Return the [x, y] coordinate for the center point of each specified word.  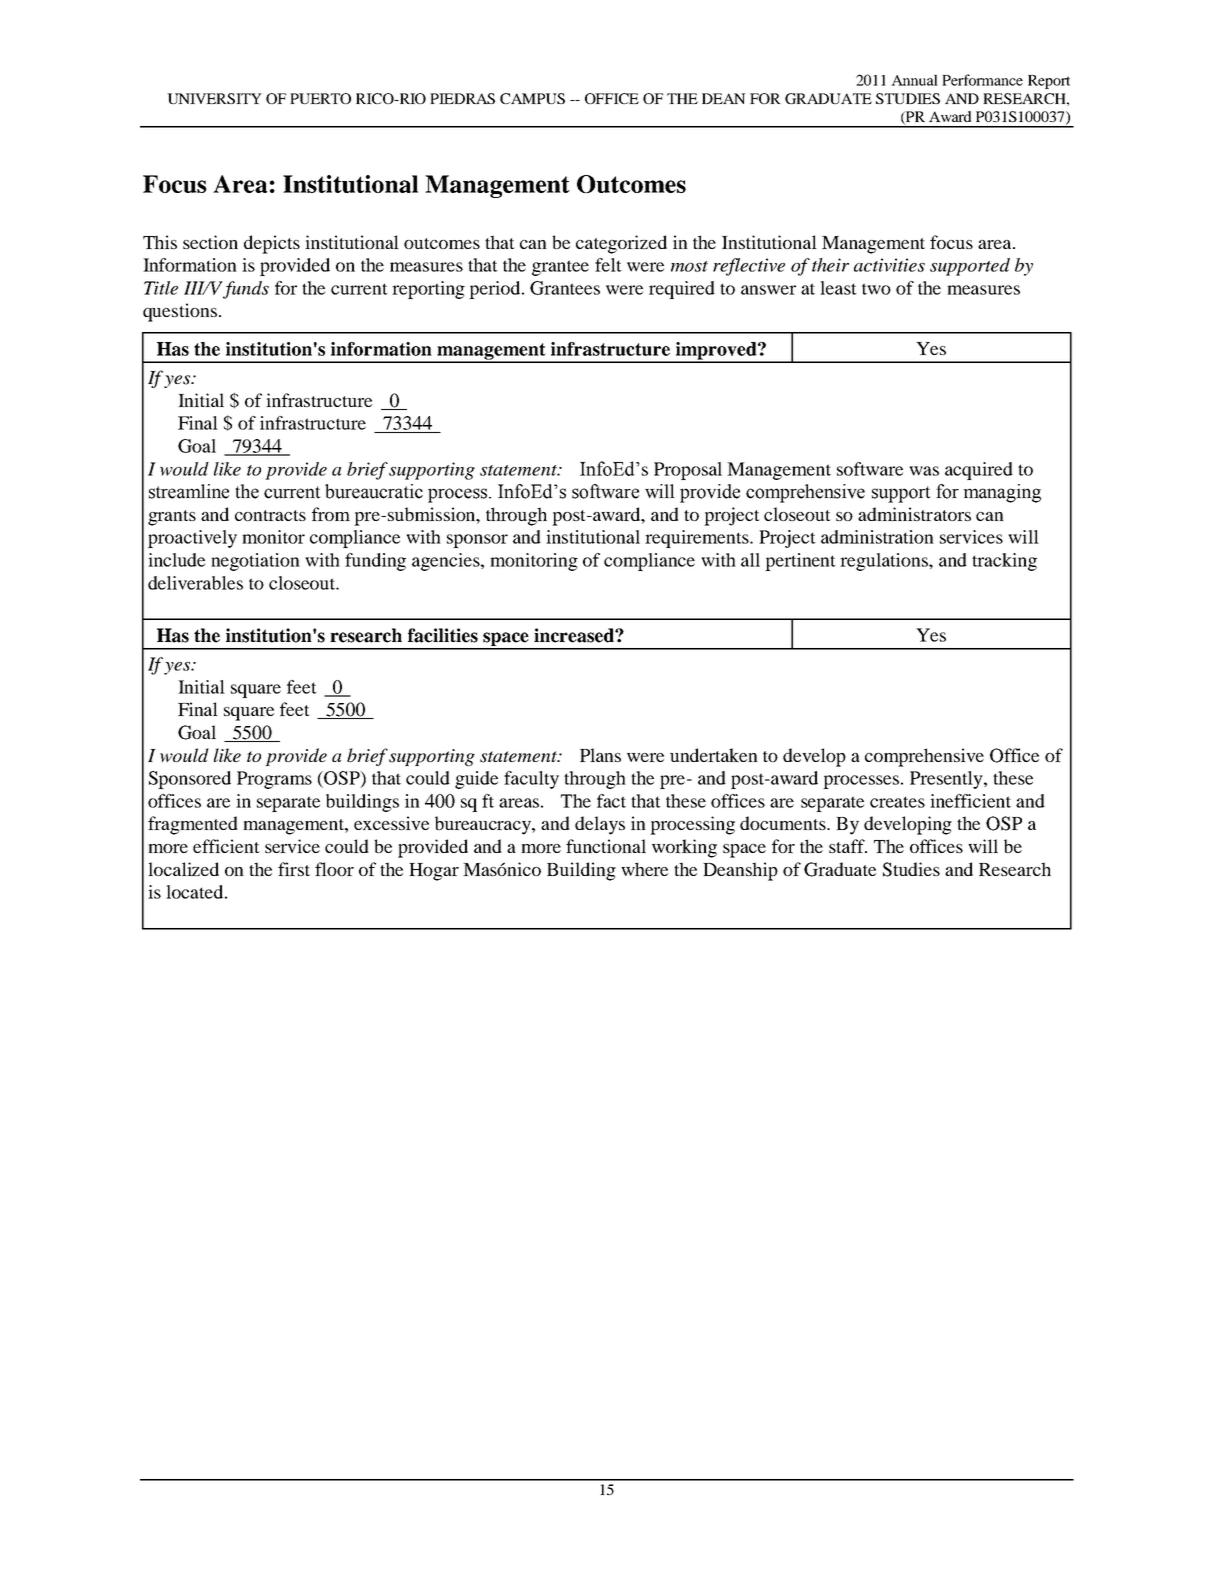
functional [606, 846]
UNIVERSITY [214, 98]
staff [848, 846]
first [294, 869]
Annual [914, 80]
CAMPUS [532, 98]
